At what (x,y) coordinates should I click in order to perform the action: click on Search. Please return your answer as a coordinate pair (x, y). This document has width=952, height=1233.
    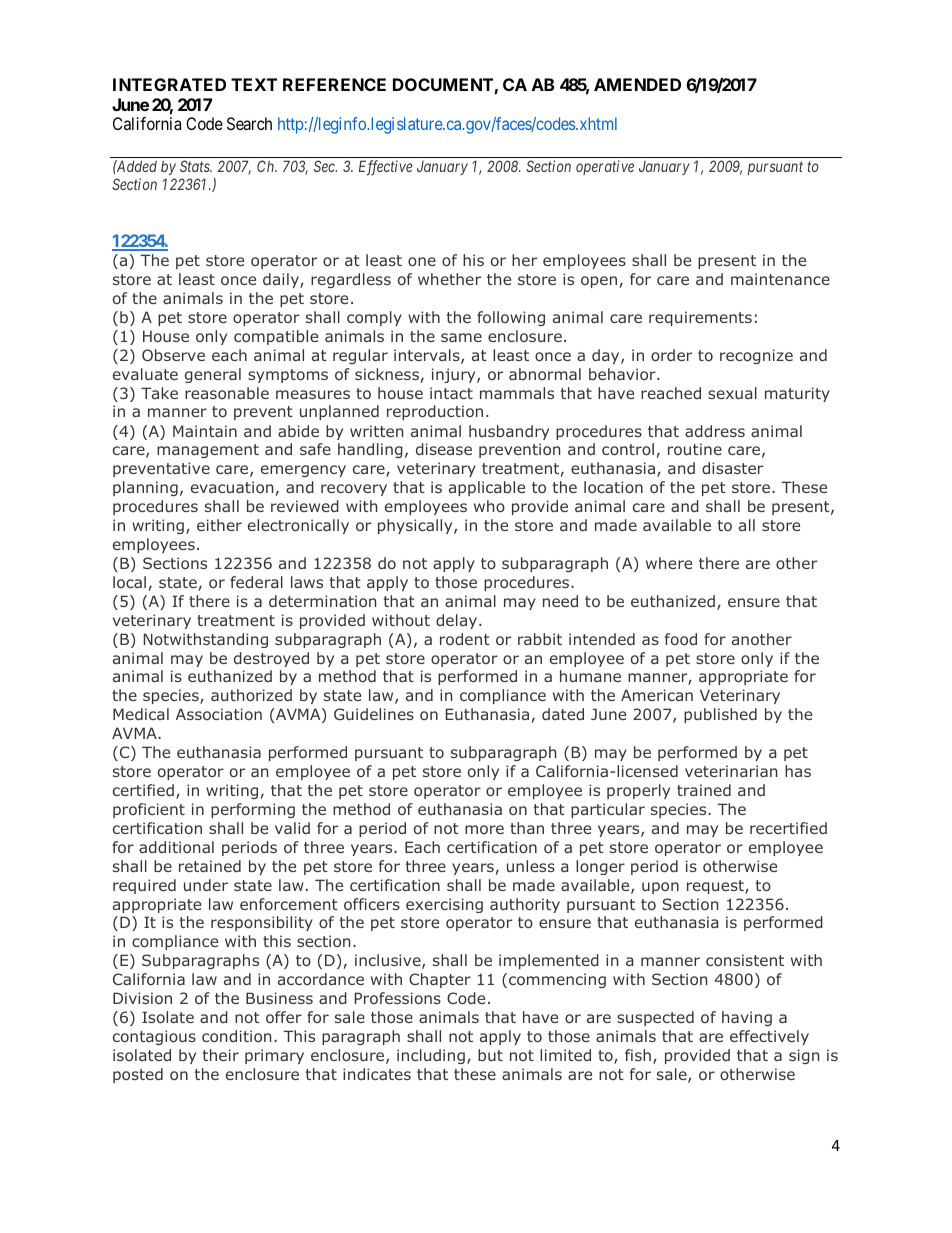
    Looking at the image, I should click on (249, 123).
